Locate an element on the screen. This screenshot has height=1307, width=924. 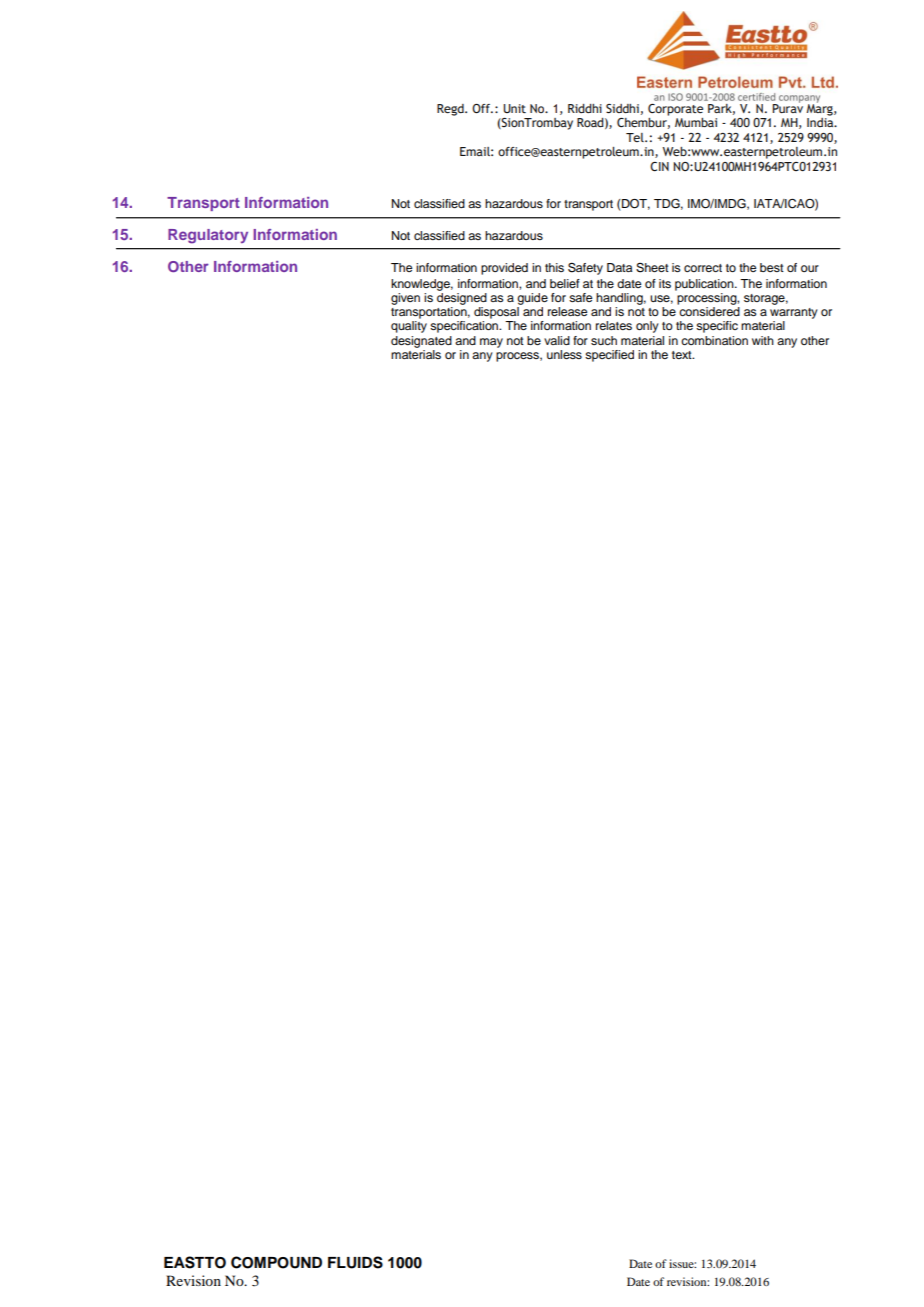
combination is located at coordinates (714, 340).
